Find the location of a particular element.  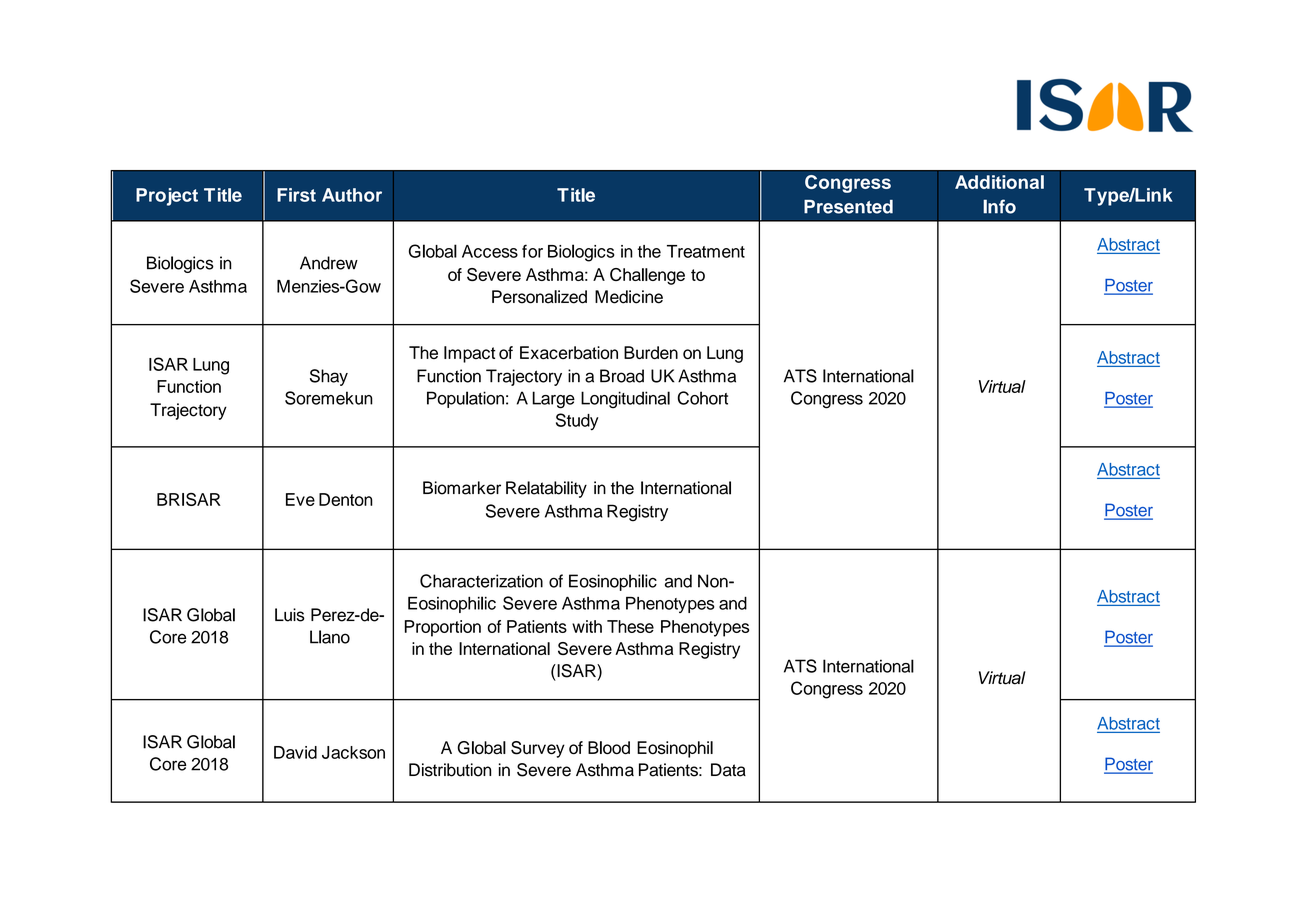

Relatability is located at coordinates (546, 489).
